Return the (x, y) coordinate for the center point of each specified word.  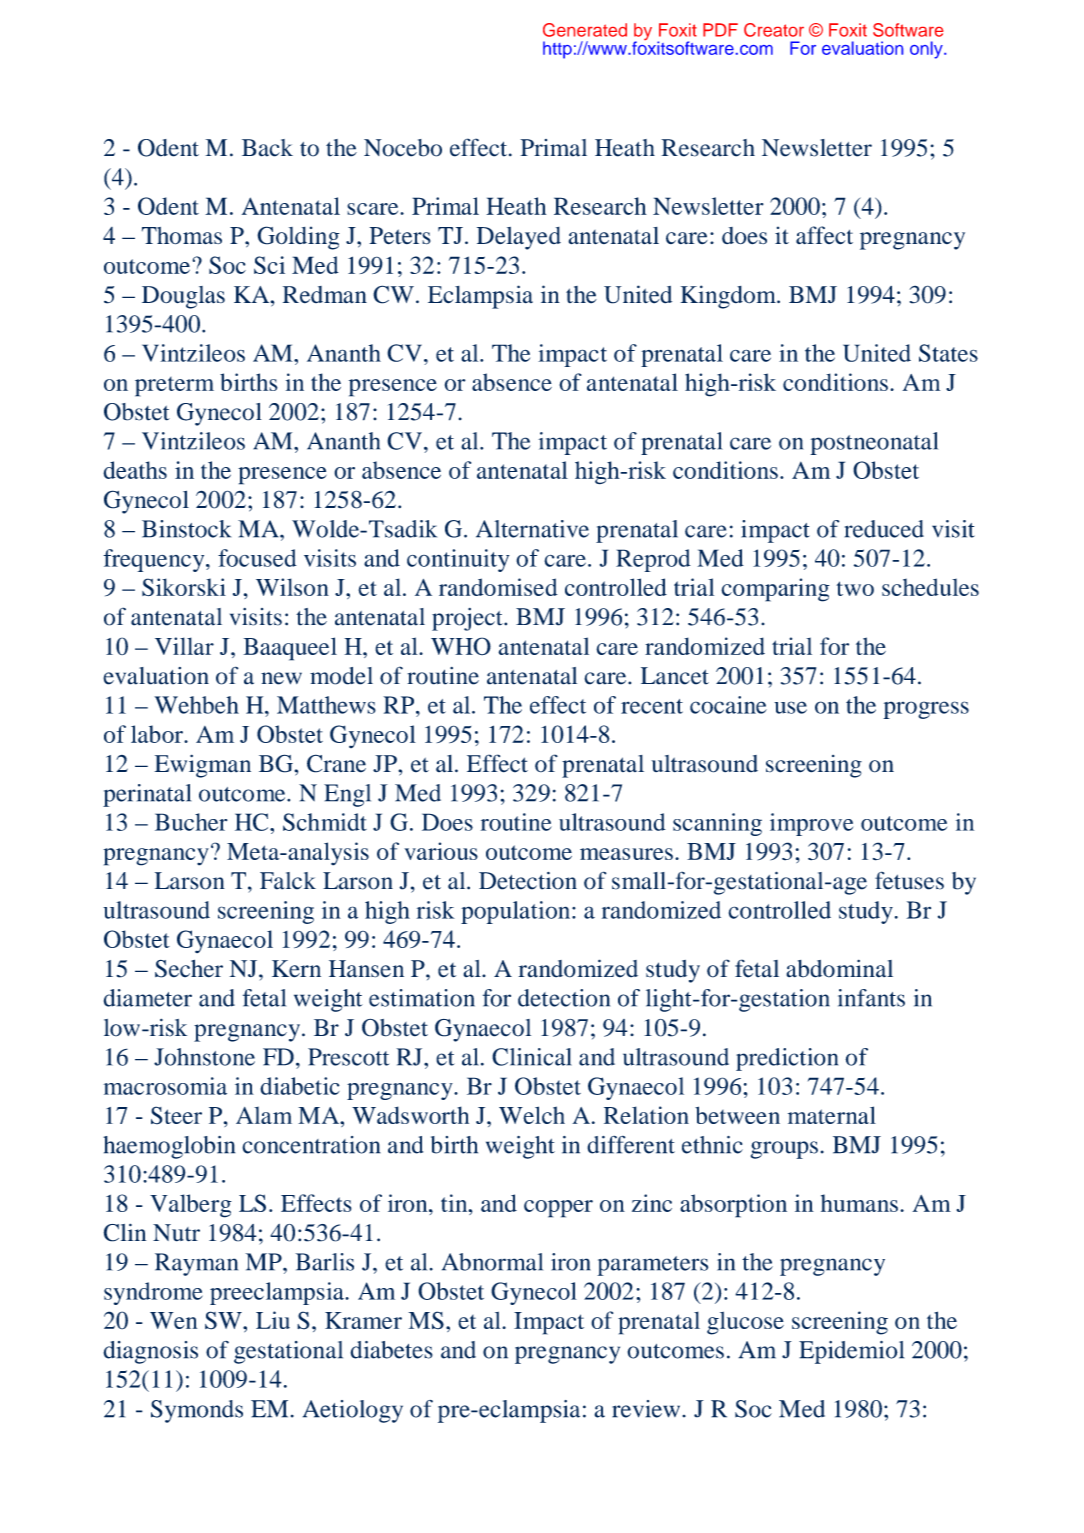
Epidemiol (851, 1352)
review (647, 1409)
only (927, 50)
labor (158, 734)
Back (267, 148)
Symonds (197, 1411)
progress (926, 710)
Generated (585, 30)
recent (652, 706)
